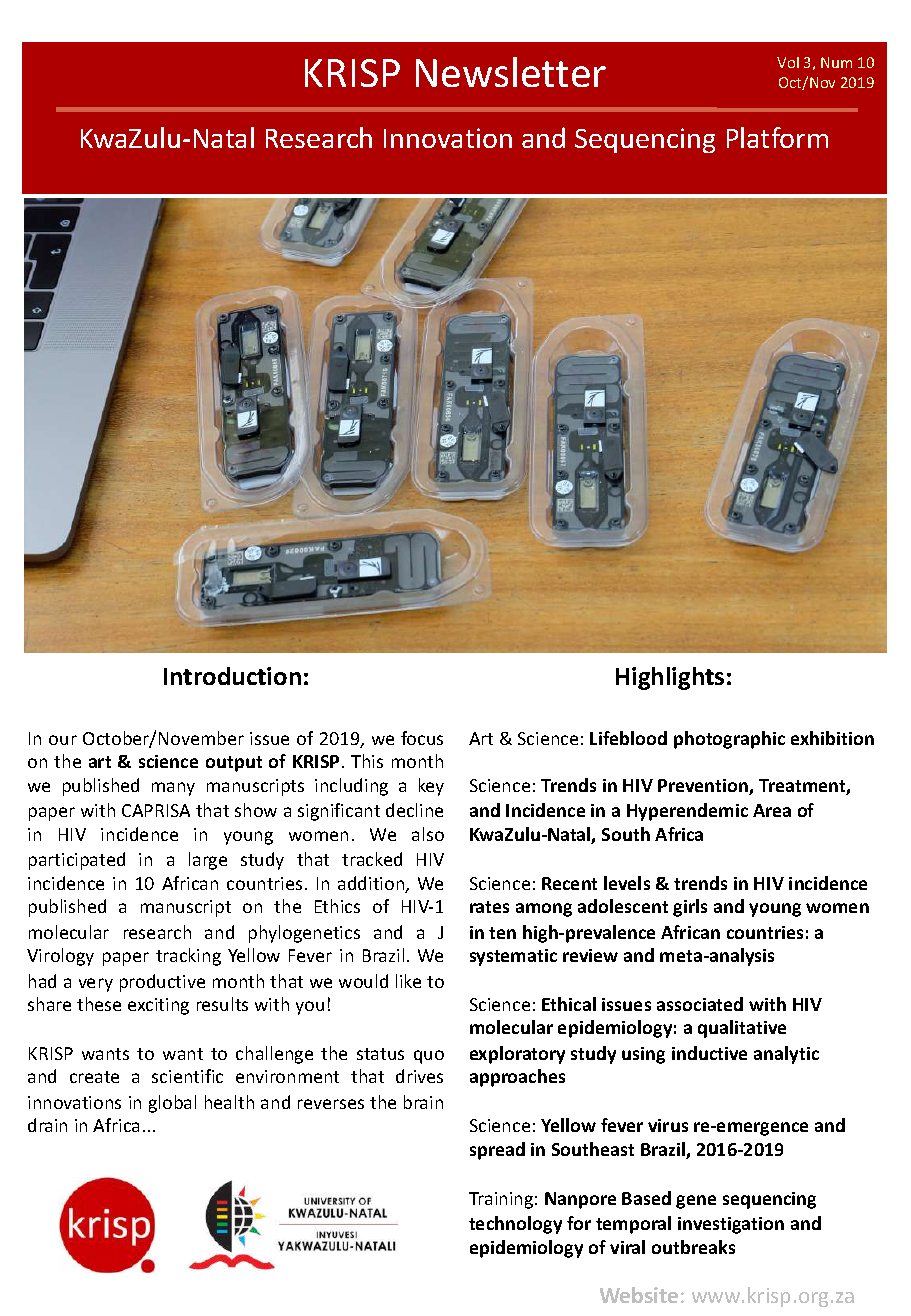 Image resolution: width=911 pixels, height=1316 pixels. I want to click on Platform, so click(777, 137).
